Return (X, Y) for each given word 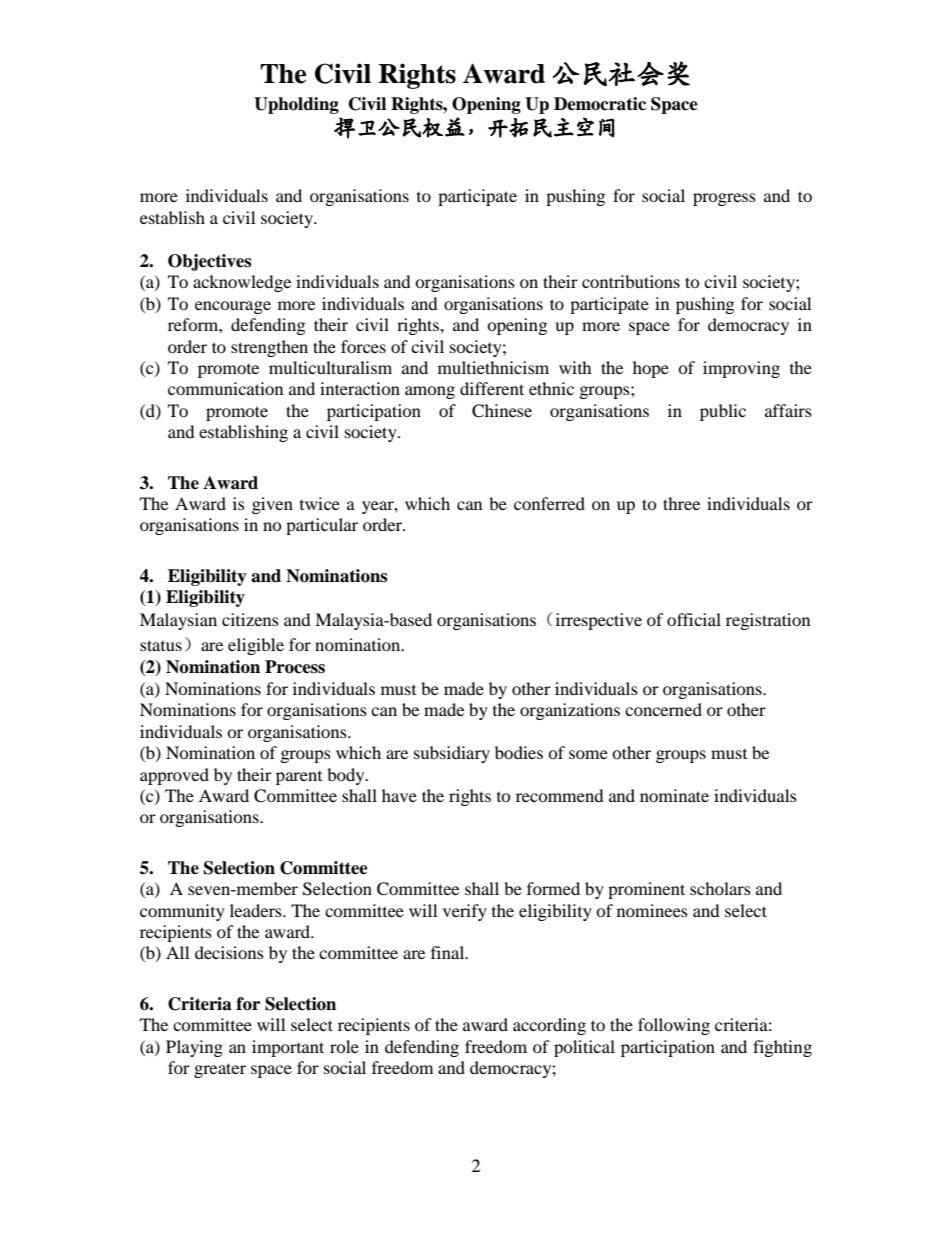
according (549, 1026)
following (674, 1026)
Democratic (600, 104)
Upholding (296, 105)
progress (724, 199)
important (288, 1048)
